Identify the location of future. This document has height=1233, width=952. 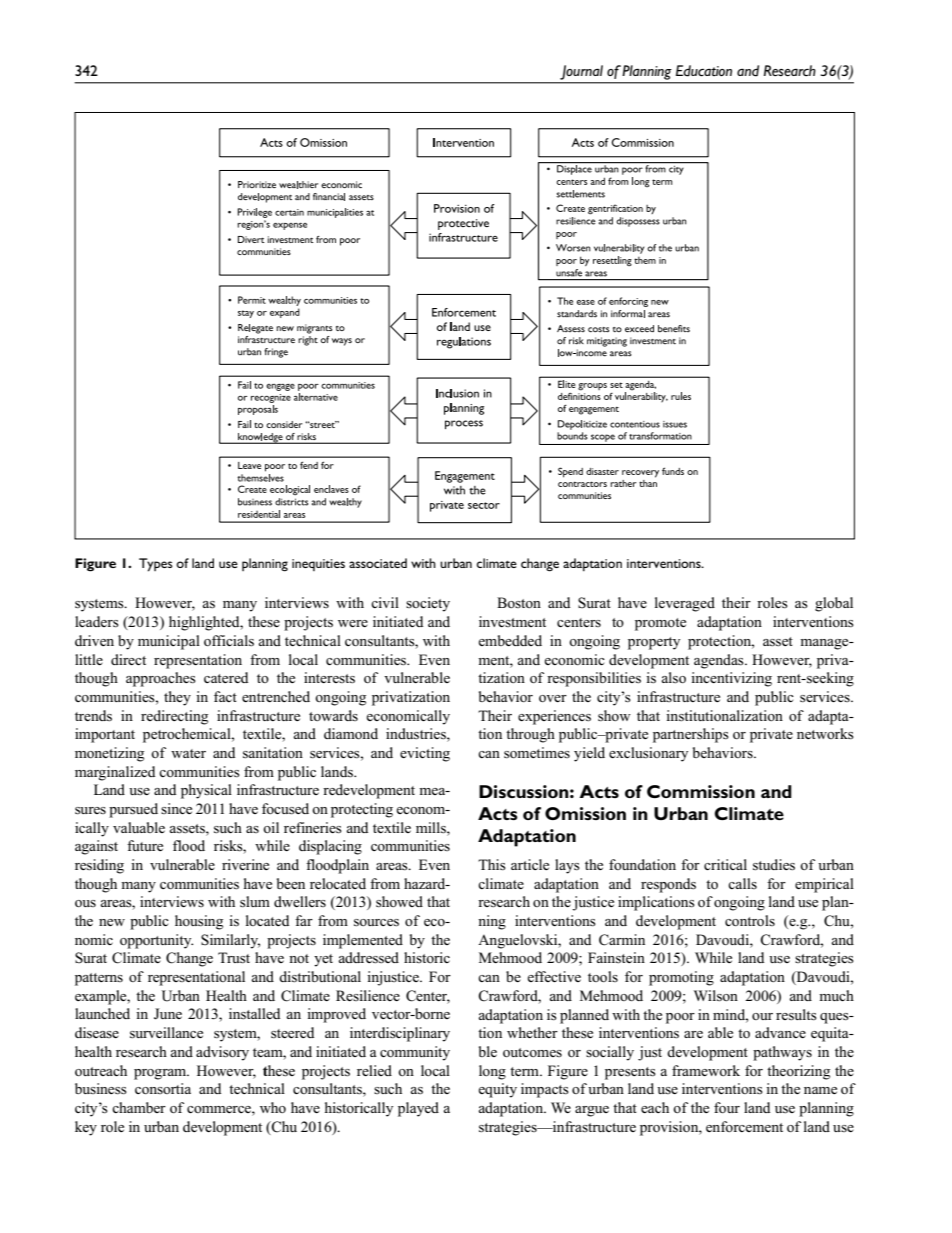
(145, 845).
